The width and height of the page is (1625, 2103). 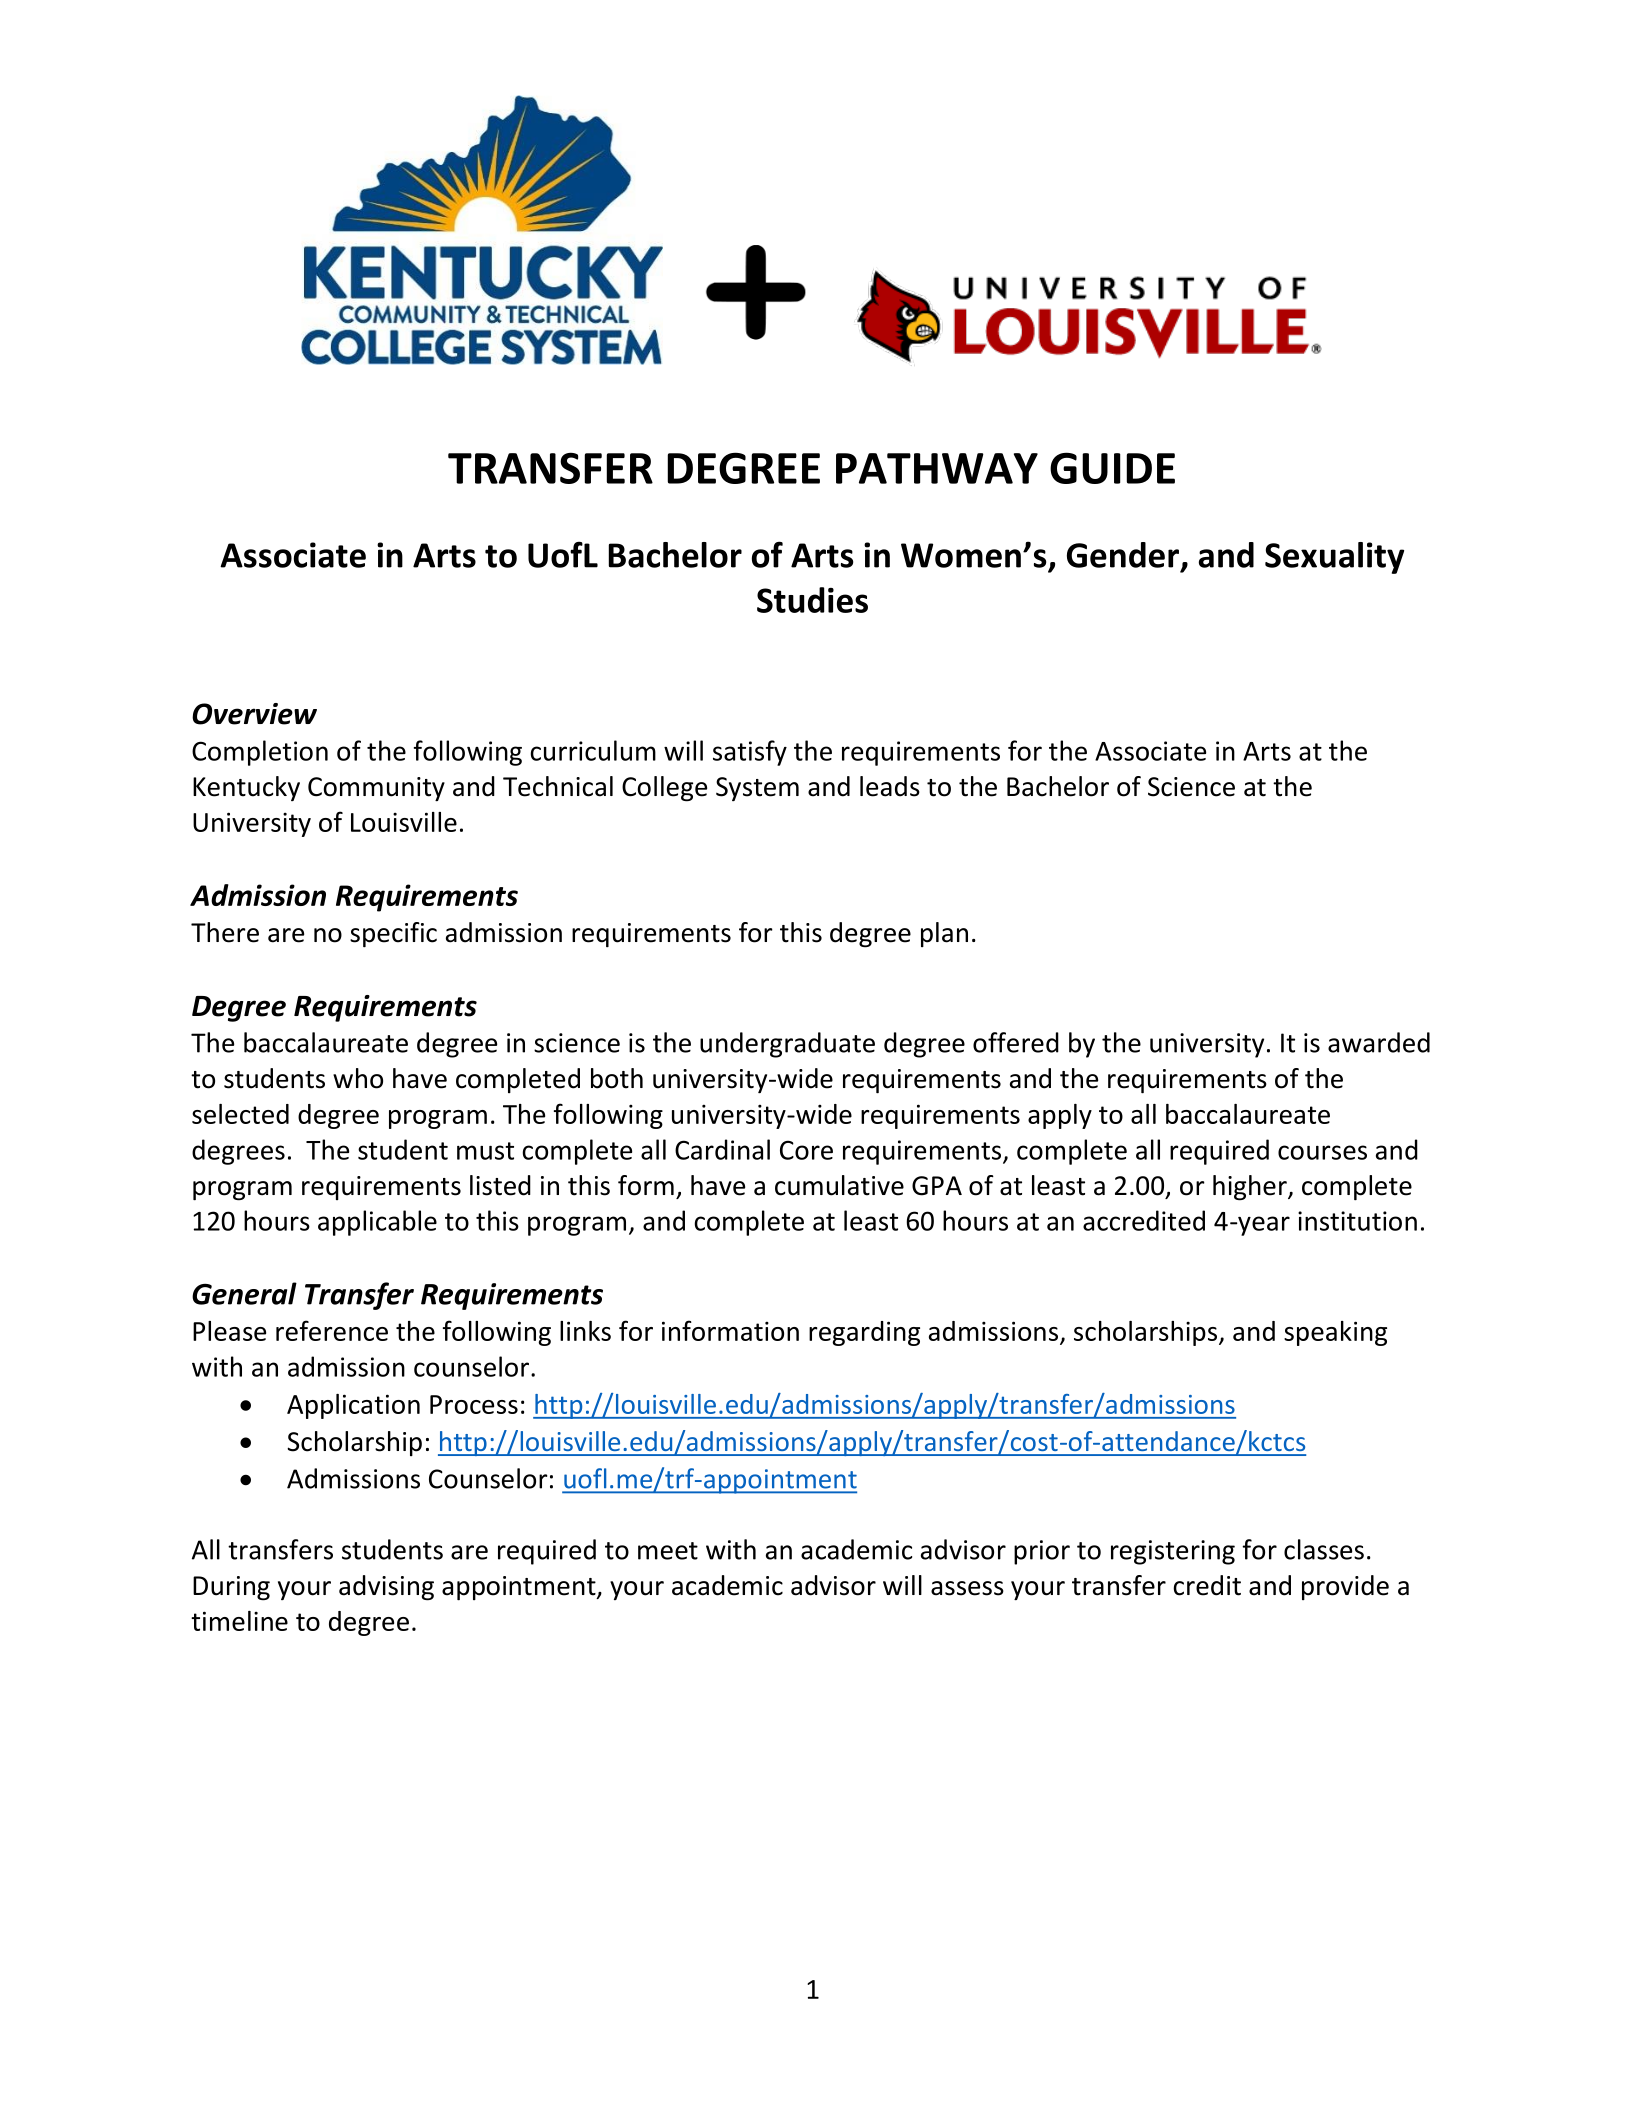 I want to click on Sexuality, so click(x=1334, y=558).
